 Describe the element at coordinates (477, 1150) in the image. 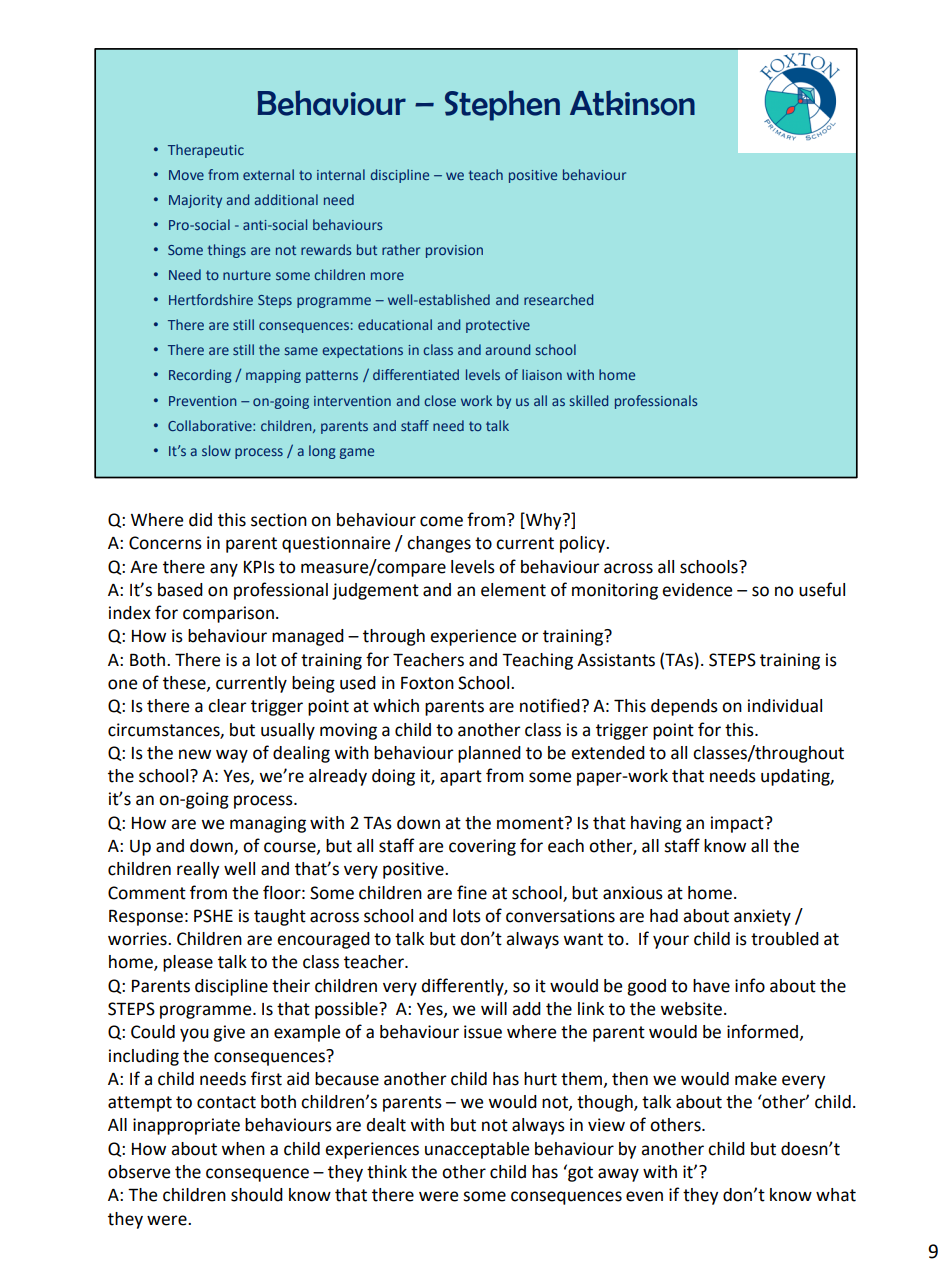

I see `unacceptable` at that location.
